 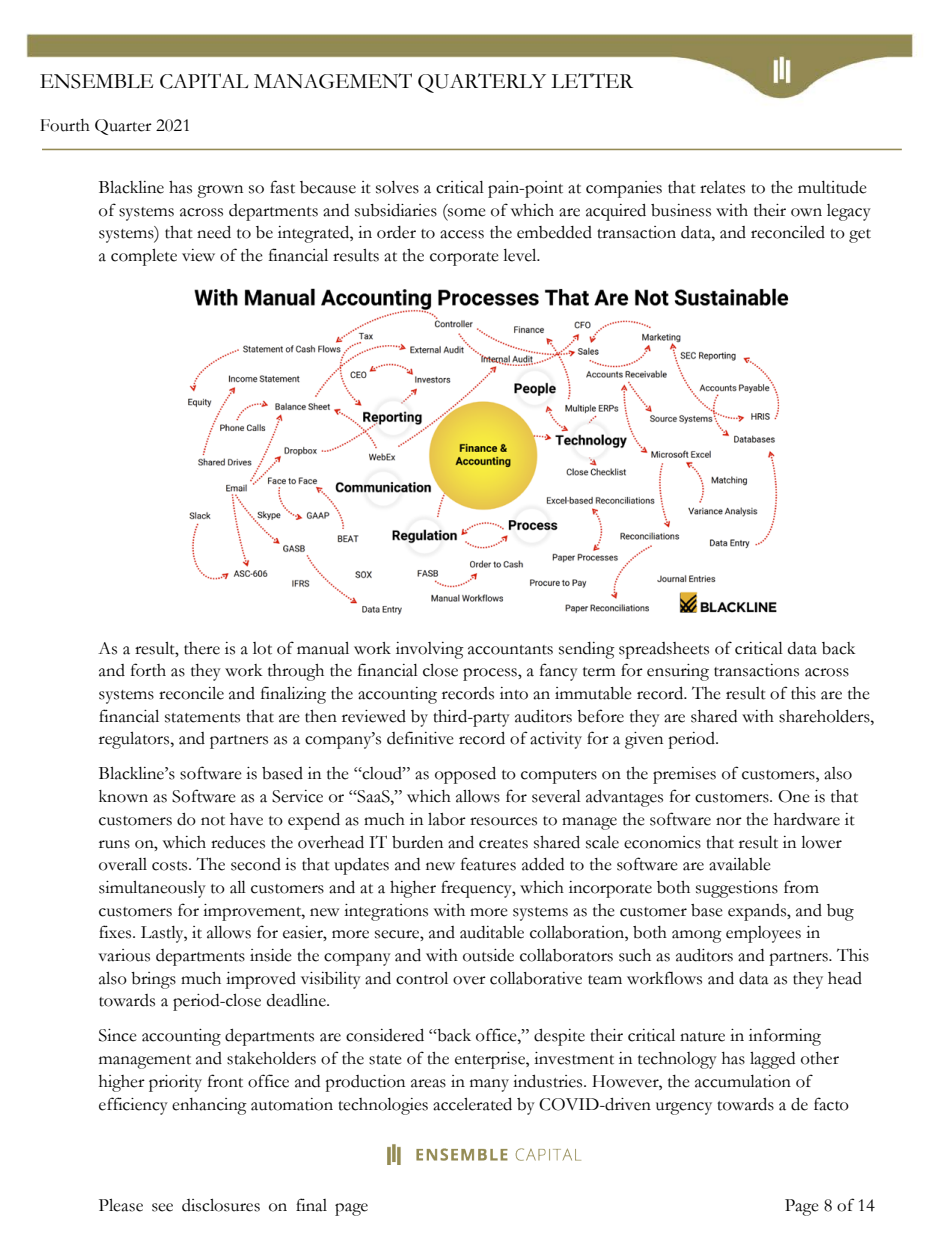 I want to click on get, so click(x=860, y=236).
